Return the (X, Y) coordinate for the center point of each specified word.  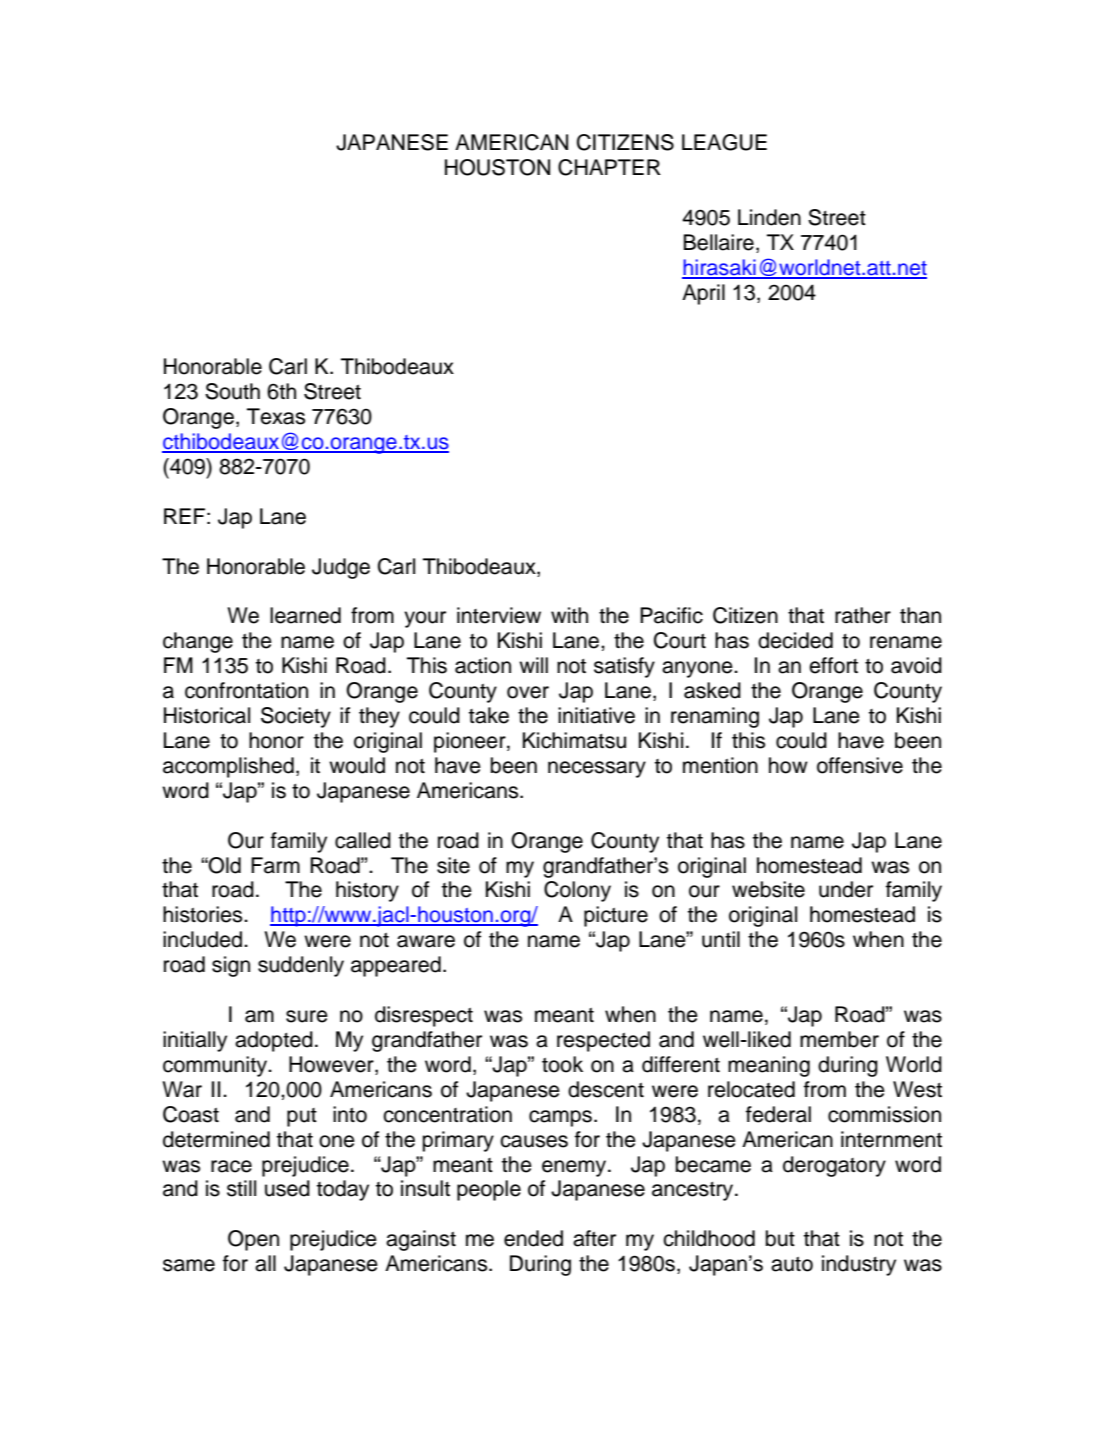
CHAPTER (609, 167)
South (232, 391)
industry (859, 1265)
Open (253, 1240)
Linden (769, 217)
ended (533, 1238)
